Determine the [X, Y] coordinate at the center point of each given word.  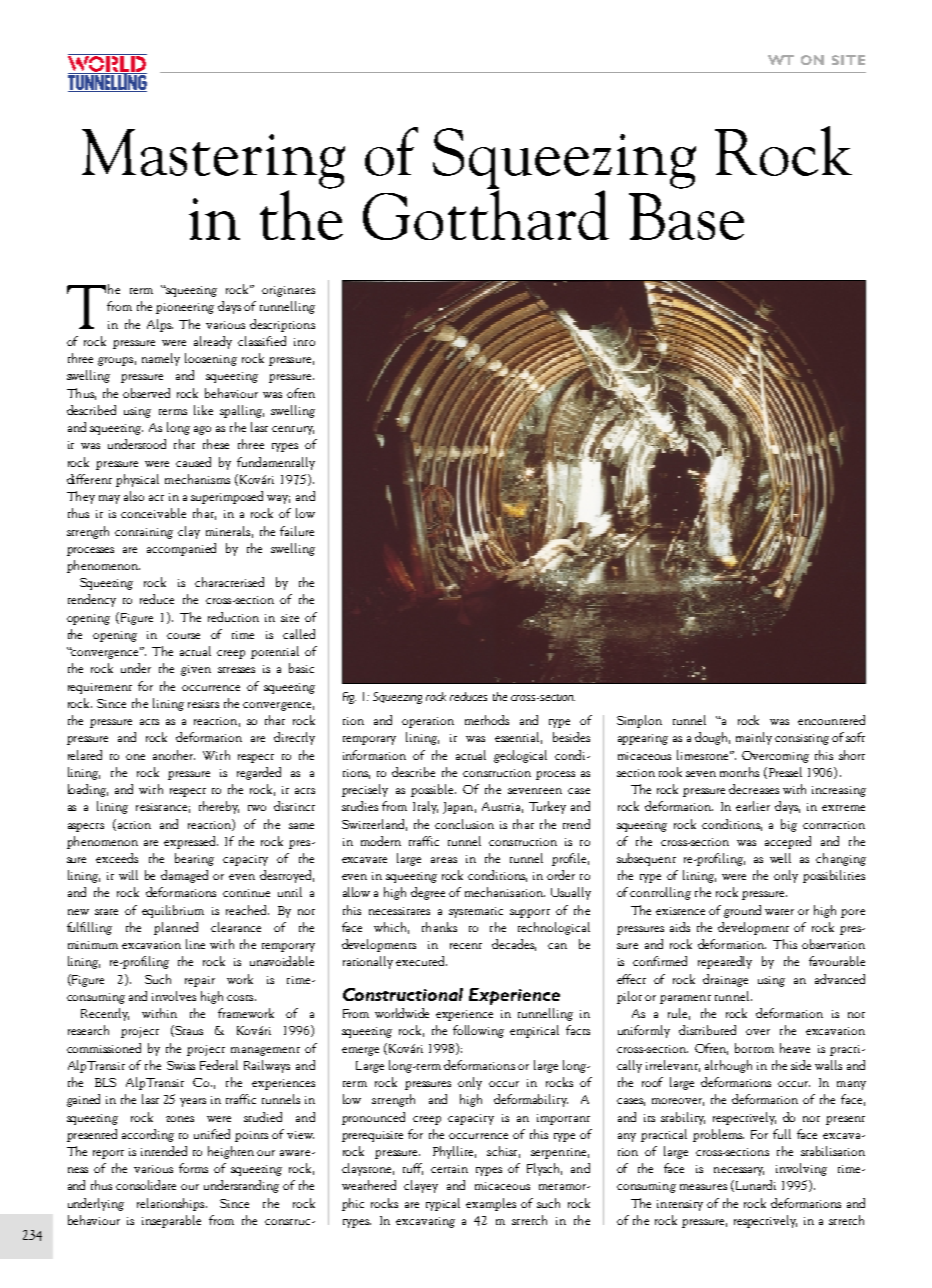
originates [288, 291]
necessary [739, 1171]
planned [176, 928]
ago [202, 430]
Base [686, 216]
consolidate [146, 1185]
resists [203, 704]
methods [487, 720]
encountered [831, 720]
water [779, 912]
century [293, 430]
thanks [439, 927]
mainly [754, 738]
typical [443, 1204]
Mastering [213, 160]
